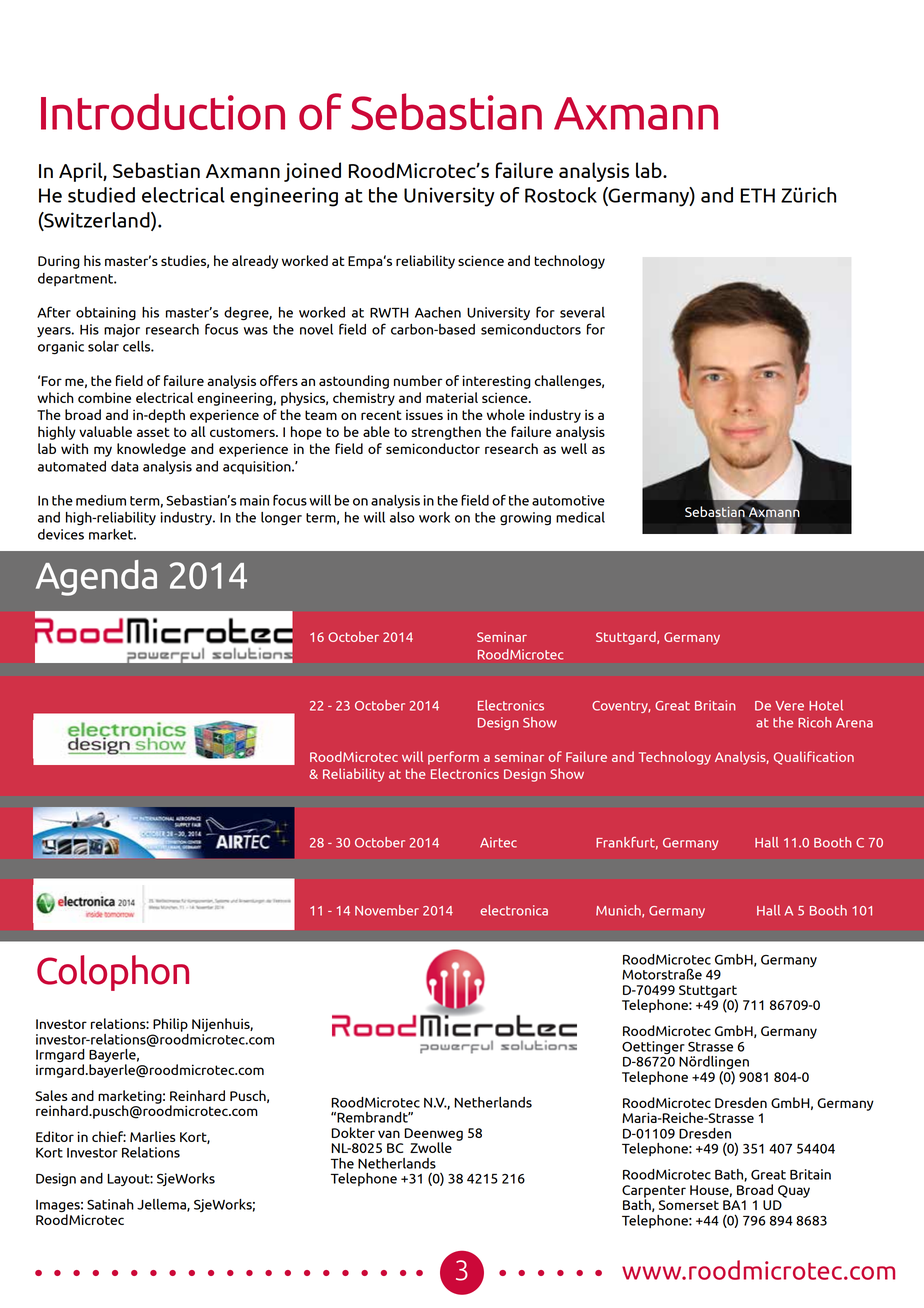 The width and height of the screenshot is (924, 1308). What do you see at coordinates (814, 758) in the screenshot?
I see `Qualification` at bounding box center [814, 758].
